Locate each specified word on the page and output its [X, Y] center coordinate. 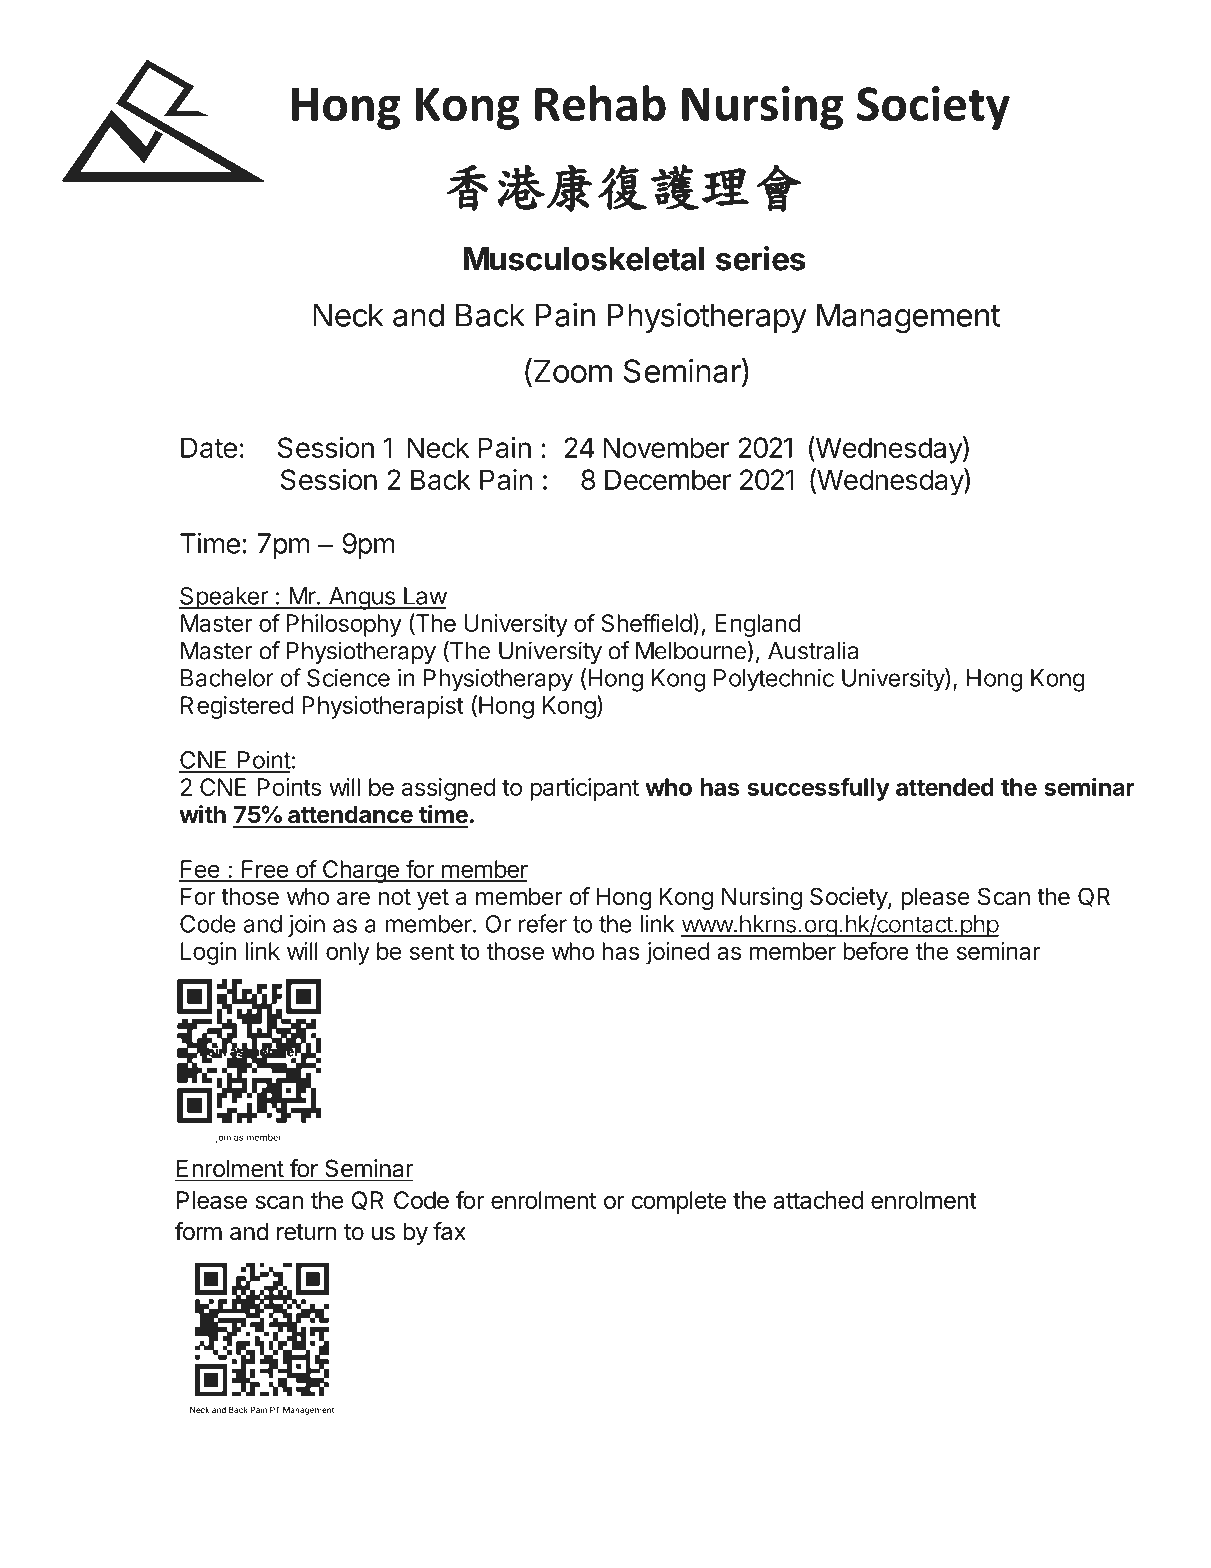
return [307, 1232]
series [761, 258]
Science [348, 677]
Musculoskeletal [584, 259]
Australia [813, 650]
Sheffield [646, 622]
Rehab [600, 103]
